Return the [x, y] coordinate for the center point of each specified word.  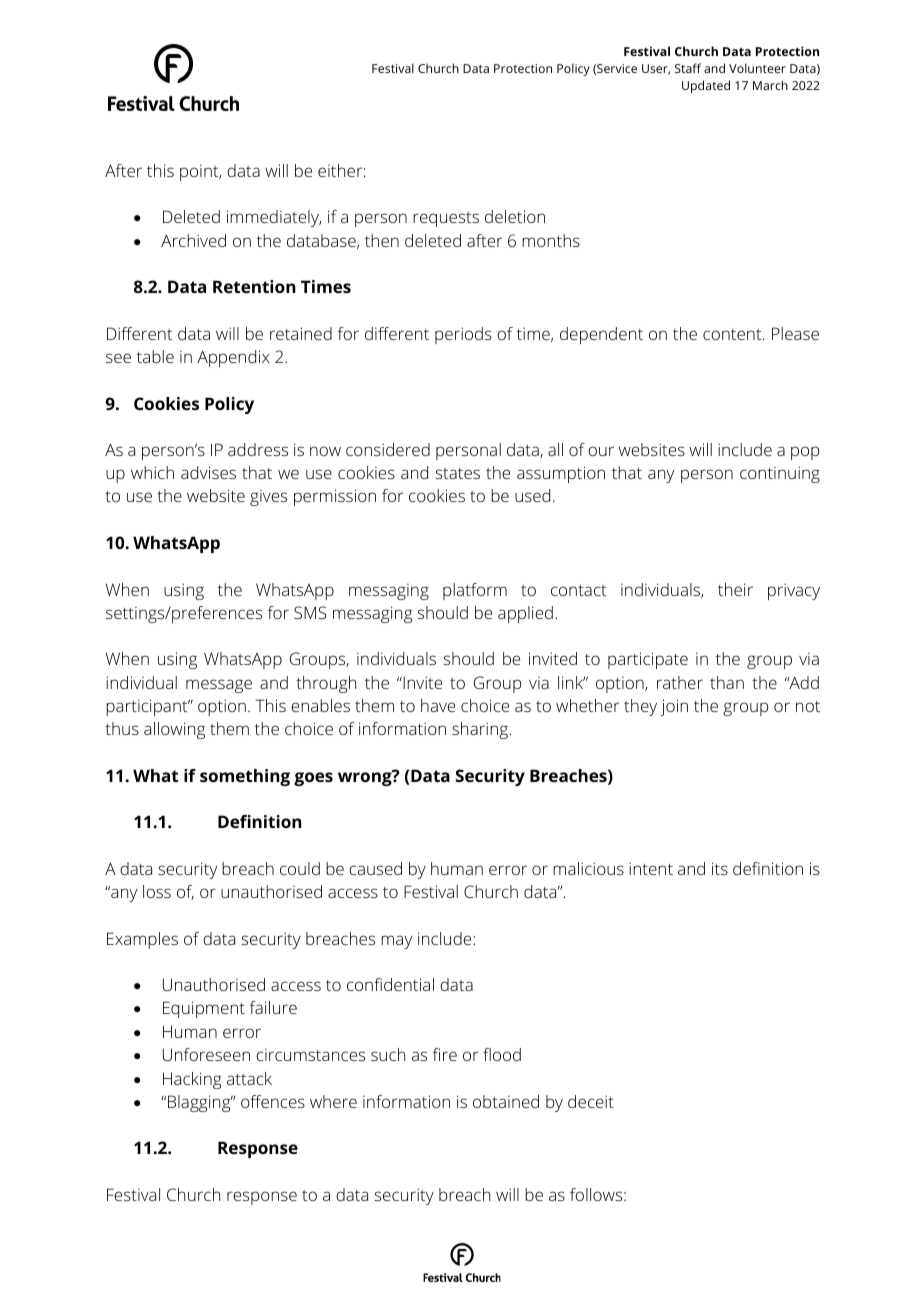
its [720, 868]
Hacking [192, 1080]
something [245, 777]
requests [446, 219]
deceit [591, 1101]
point [200, 173]
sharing [481, 730]
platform [475, 591]
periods [463, 335]
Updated [706, 86]
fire [445, 1054]
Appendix [233, 358]
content [733, 334]
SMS [310, 612]
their [735, 589]
